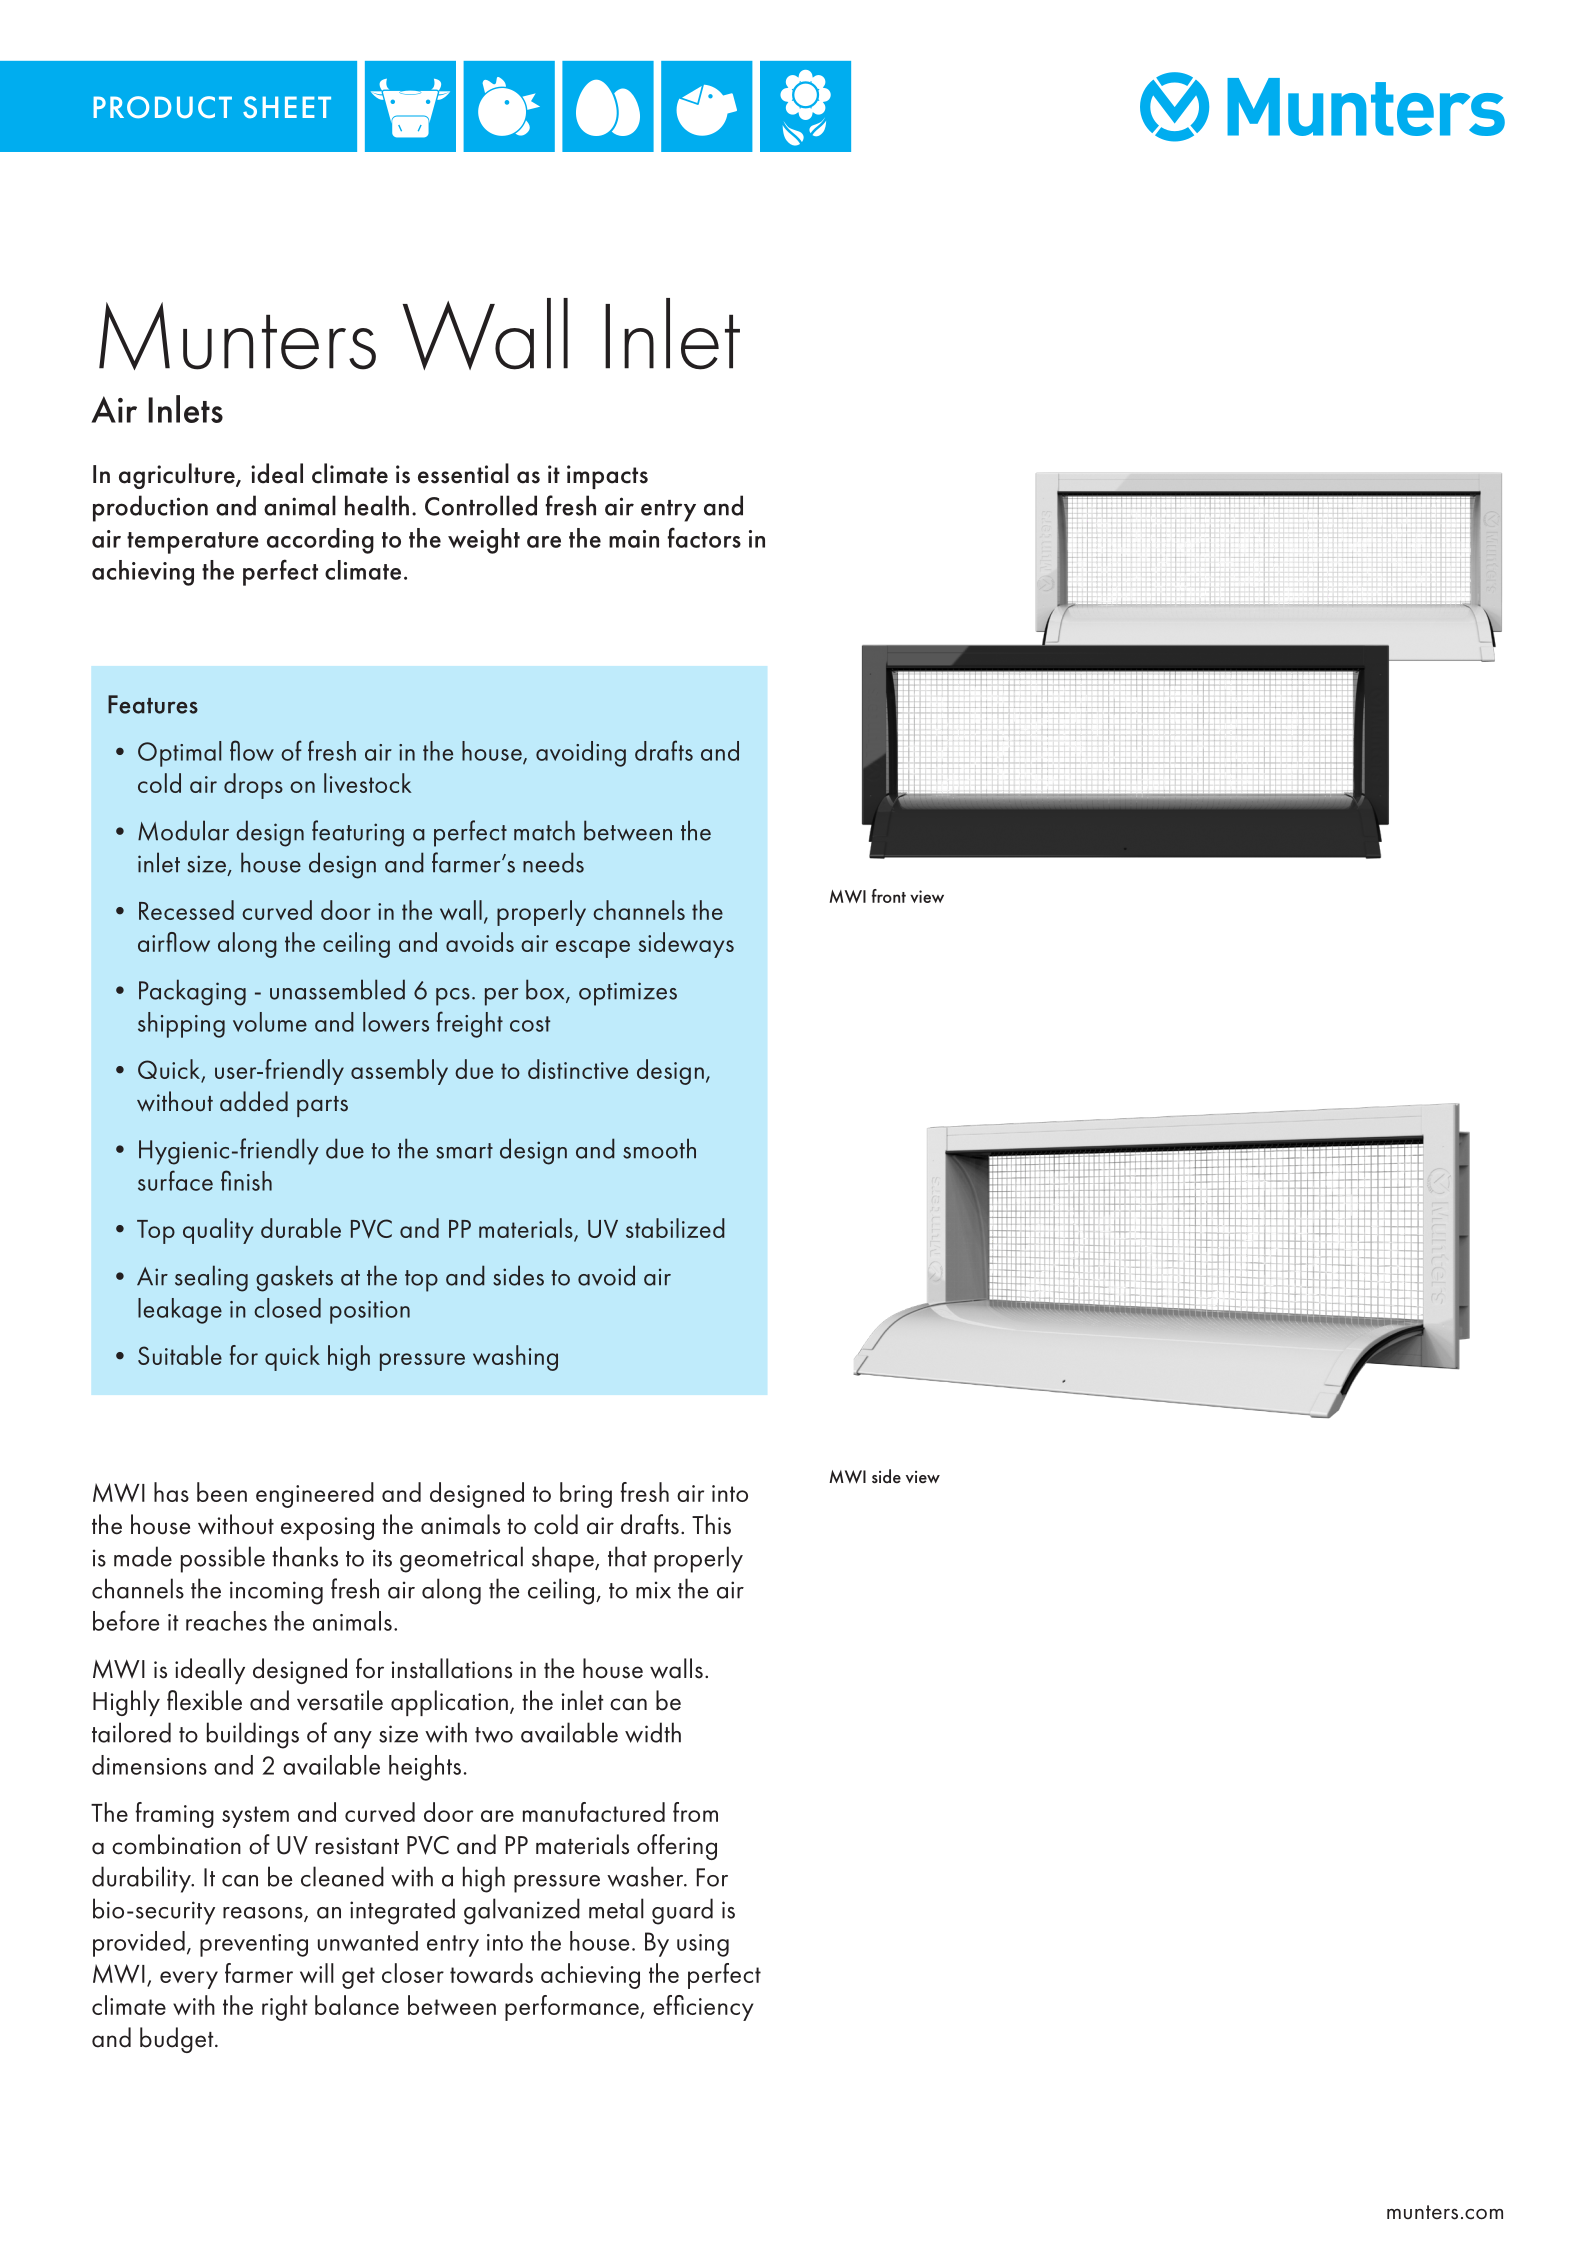 This screenshot has height=2257, width=1596. What do you see at coordinates (287, 107) in the screenshot?
I see `SHEET` at bounding box center [287, 107].
